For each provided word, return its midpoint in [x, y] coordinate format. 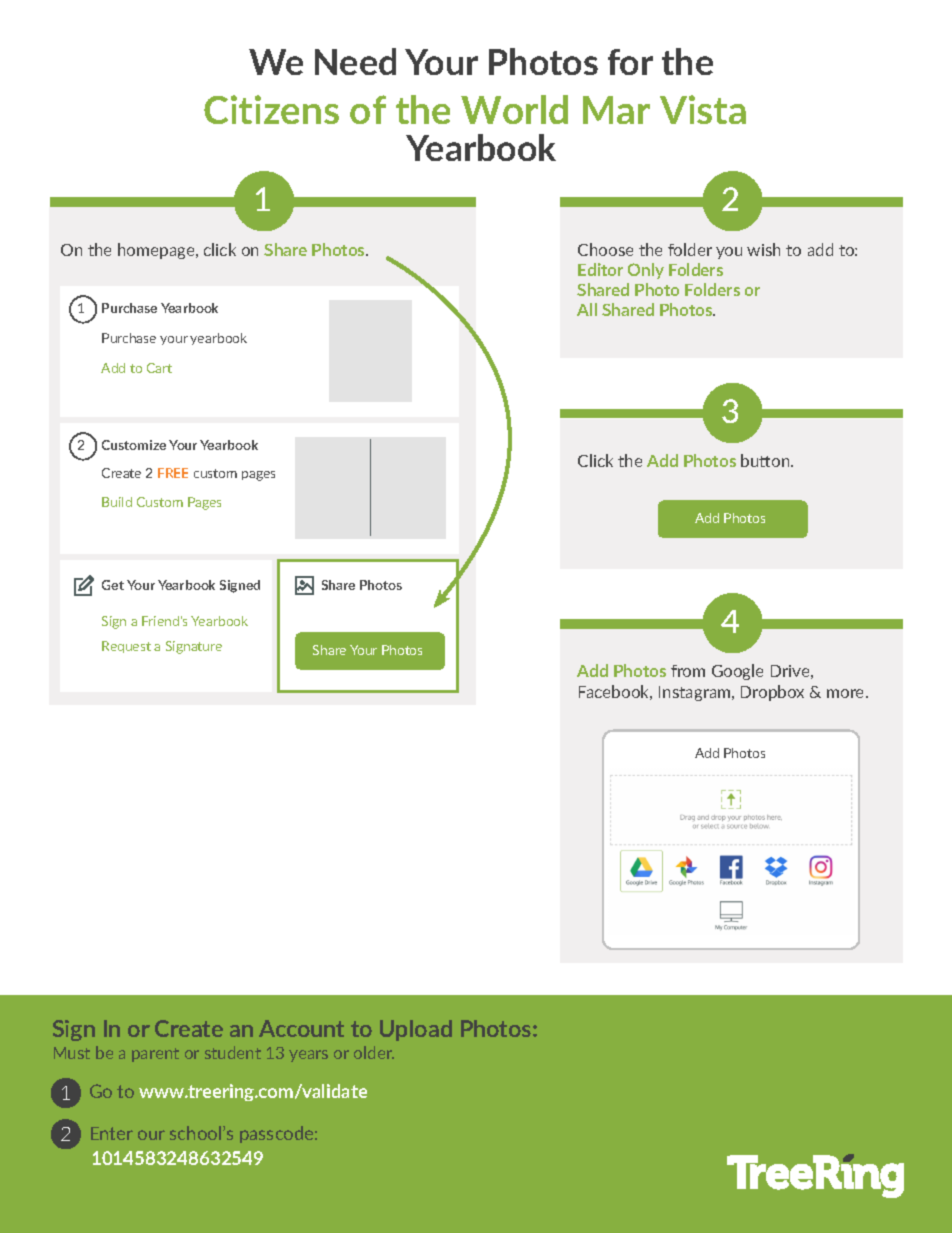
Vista [703, 109]
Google [737, 672]
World [514, 109]
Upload [416, 1030]
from [688, 671]
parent [155, 1055]
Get [113, 585]
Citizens [271, 109]
